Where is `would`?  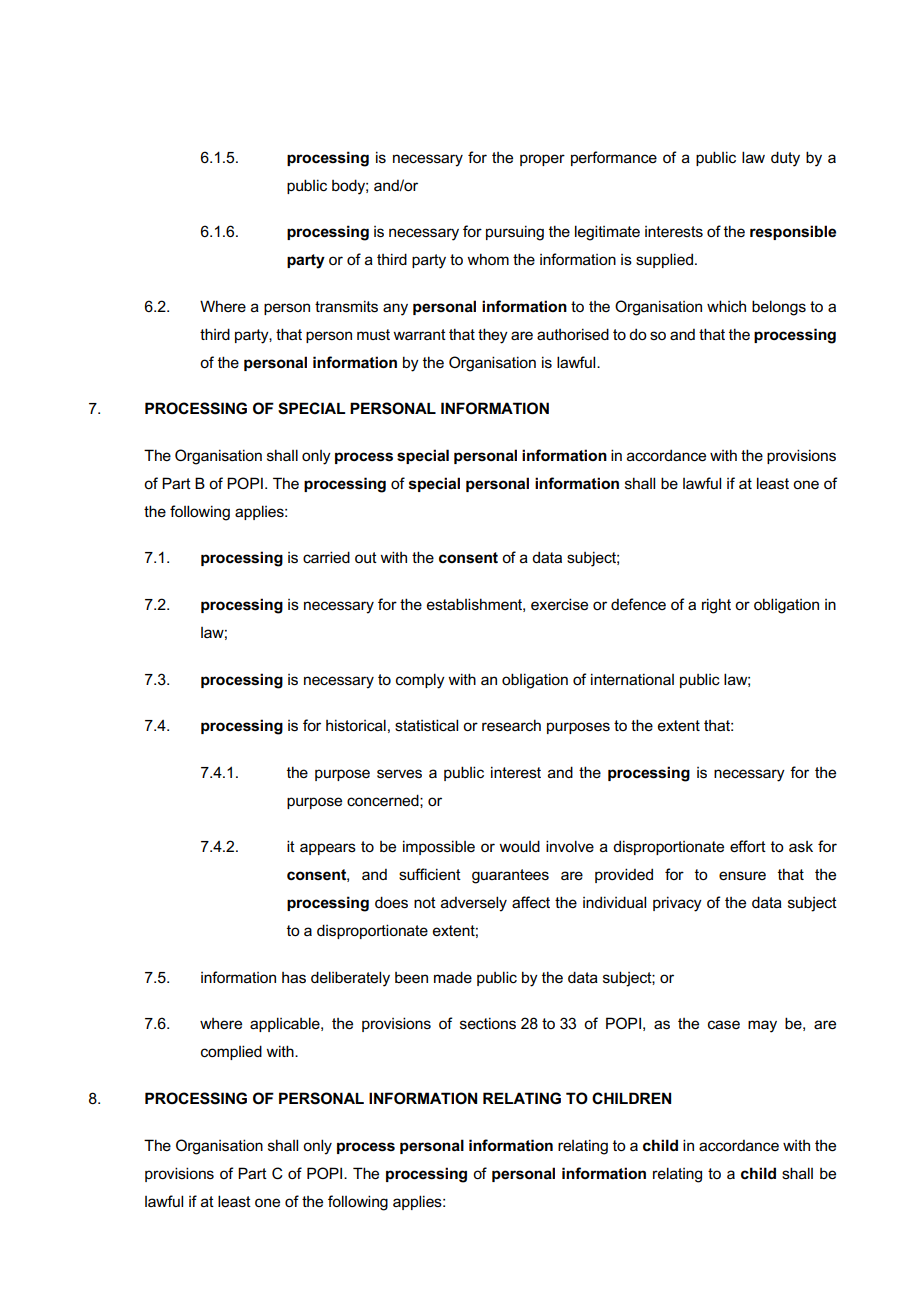 would is located at coordinates (519, 846).
